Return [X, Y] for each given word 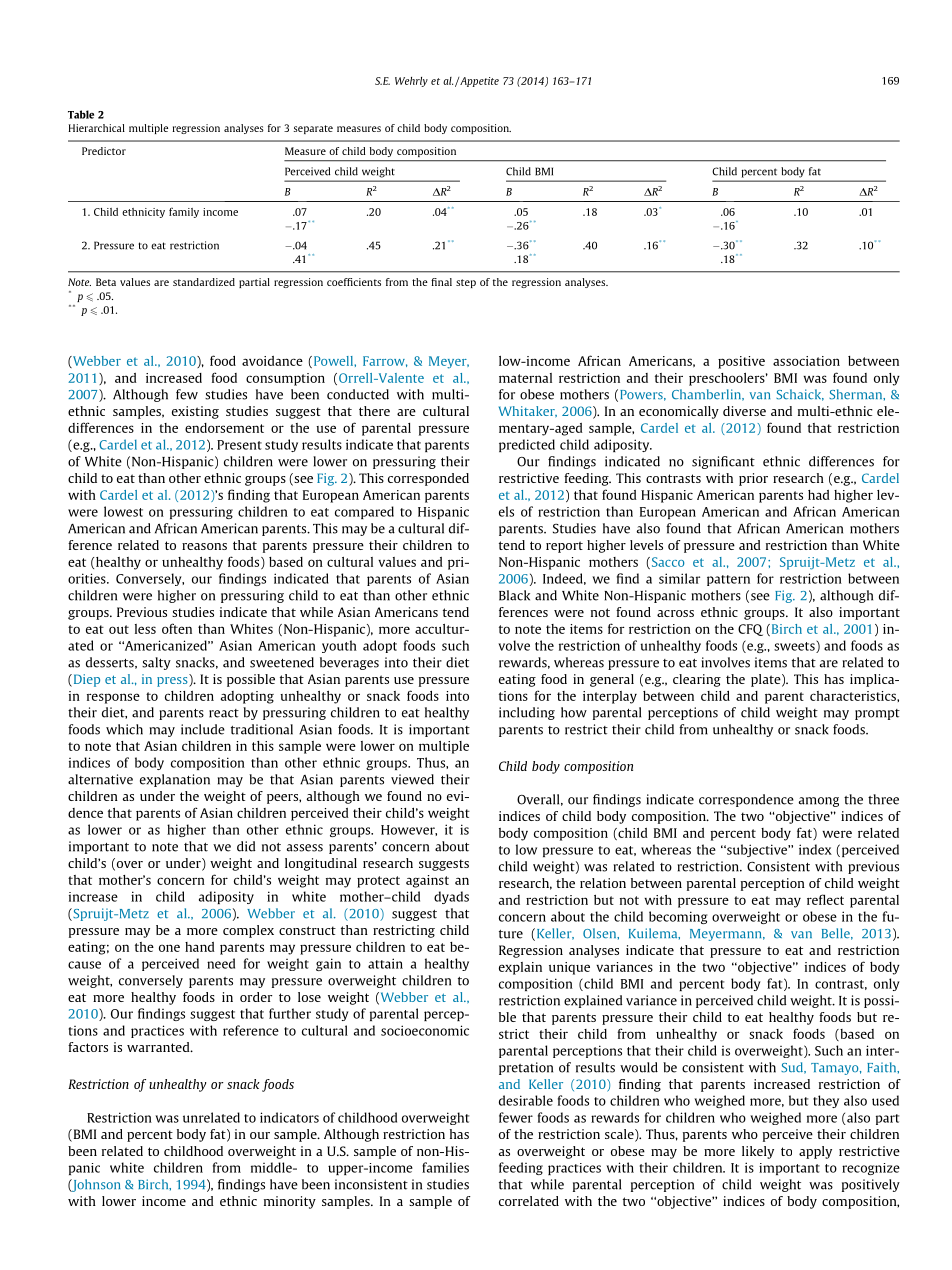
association [806, 361]
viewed [412, 779]
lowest [123, 511]
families [445, 1167]
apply [815, 1152]
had [819, 495]
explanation [175, 780]
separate [313, 129]
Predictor [104, 151]
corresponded [428, 479]
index [815, 849]
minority [290, 1202]
